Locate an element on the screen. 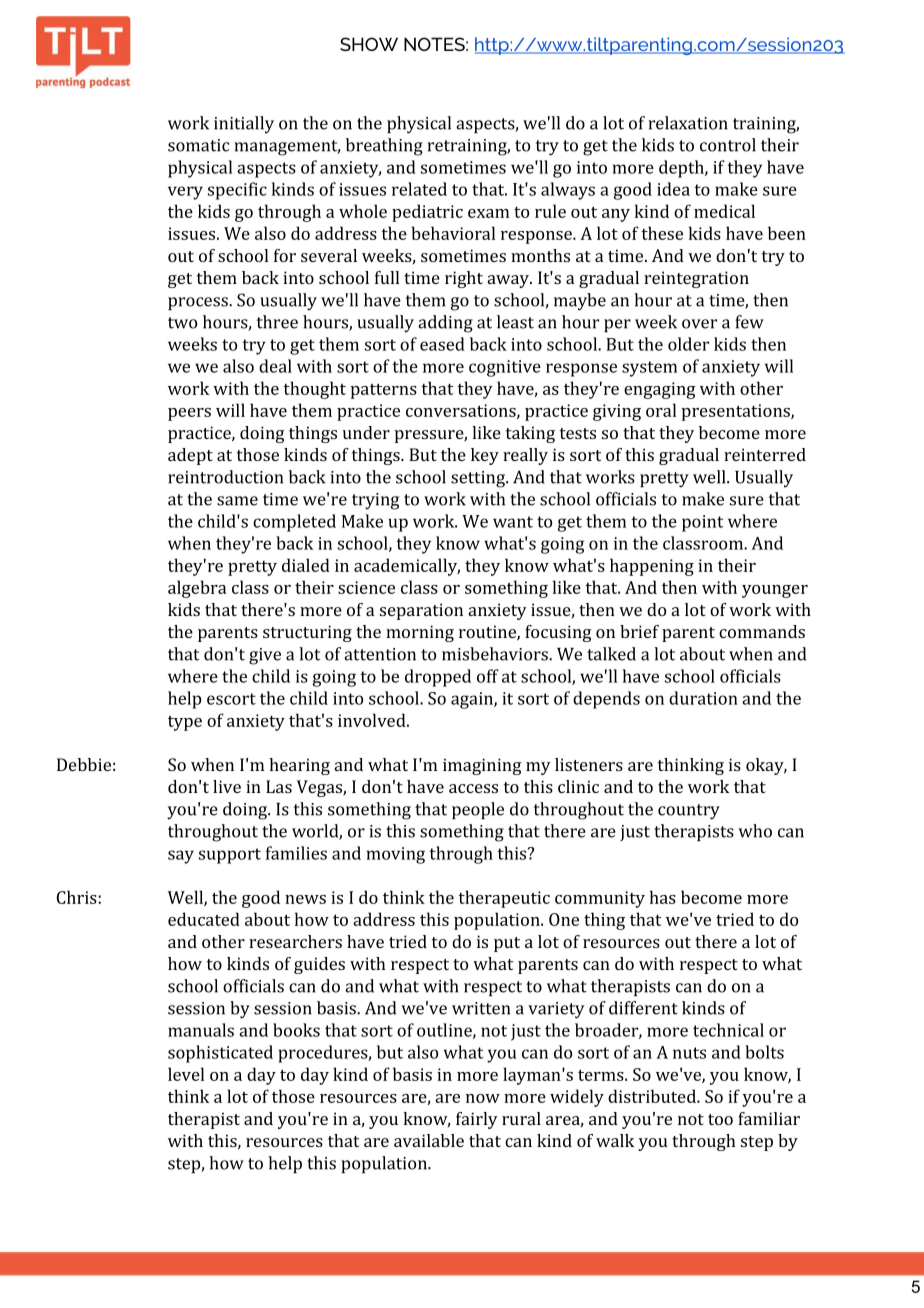 The width and height of the screenshot is (924, 1308). relaxation is located at coordinates (688, 123).
